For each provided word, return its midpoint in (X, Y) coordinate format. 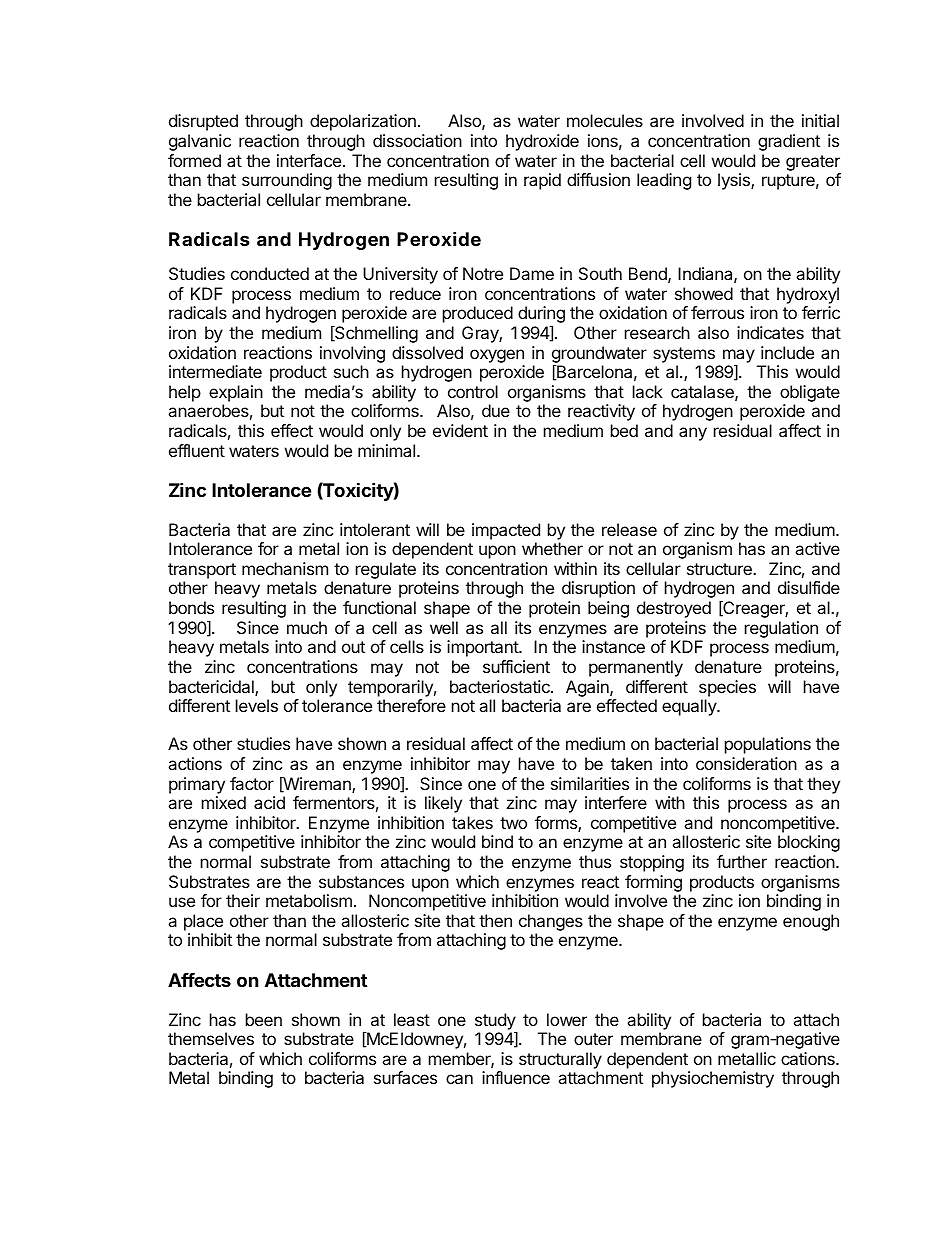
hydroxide (542, 142)
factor (252, 783)
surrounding (287, 181)
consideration (746, 763)
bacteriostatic (501, 686)
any (693, 434)
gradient (789, 142)
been (264, 1019)
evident (460, 430)
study (496, 1022)
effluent (197, 450)
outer (593, 1039)
